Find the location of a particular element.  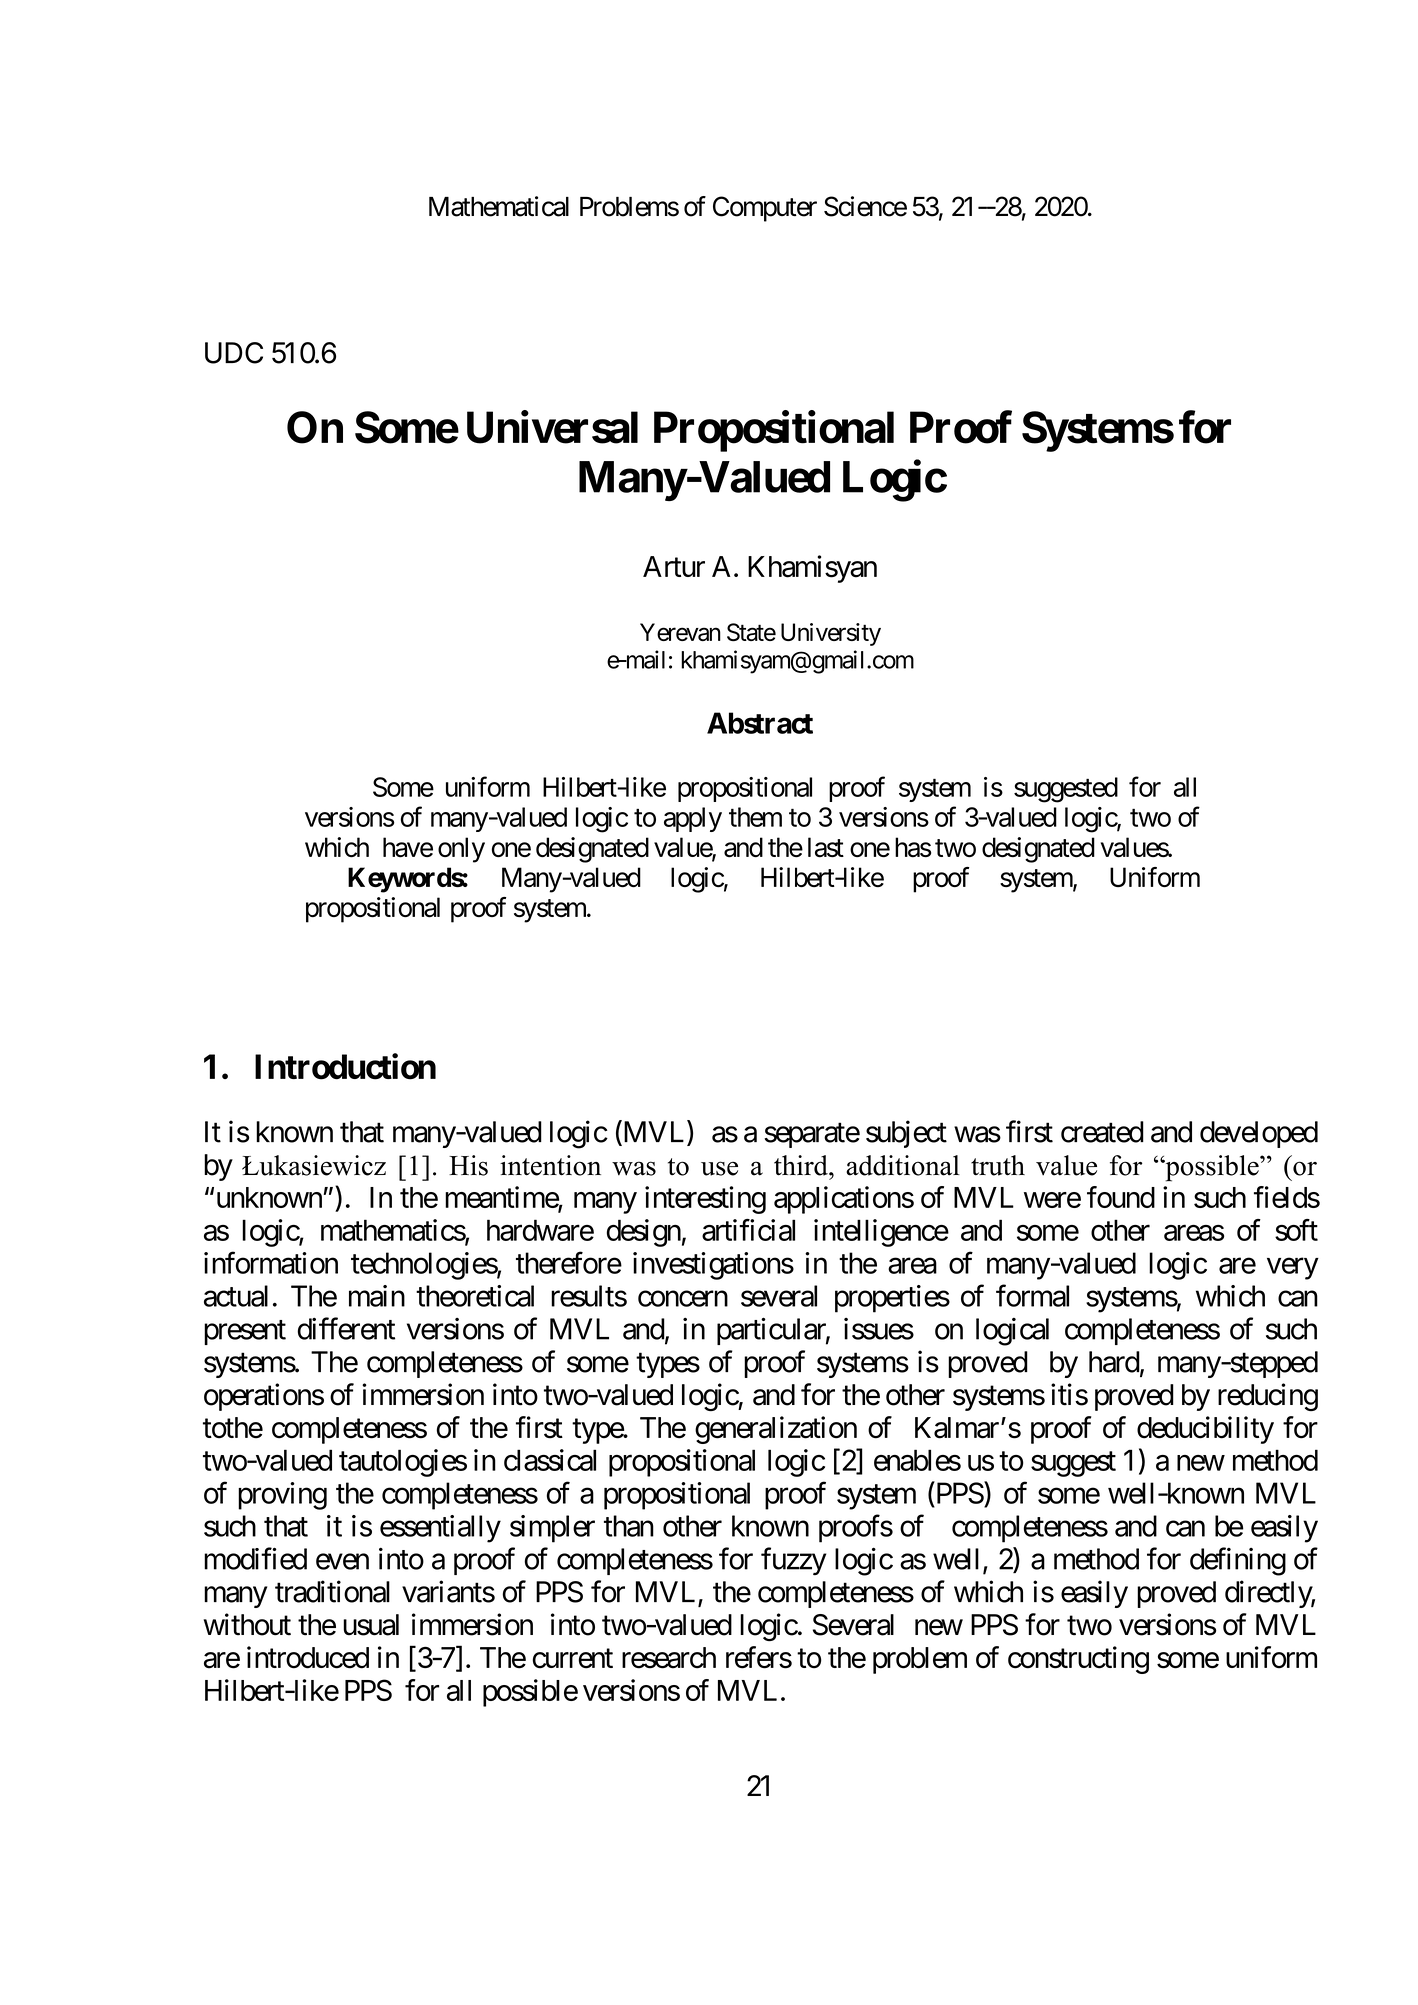

Abstract is located at coordinates (760, 723).
